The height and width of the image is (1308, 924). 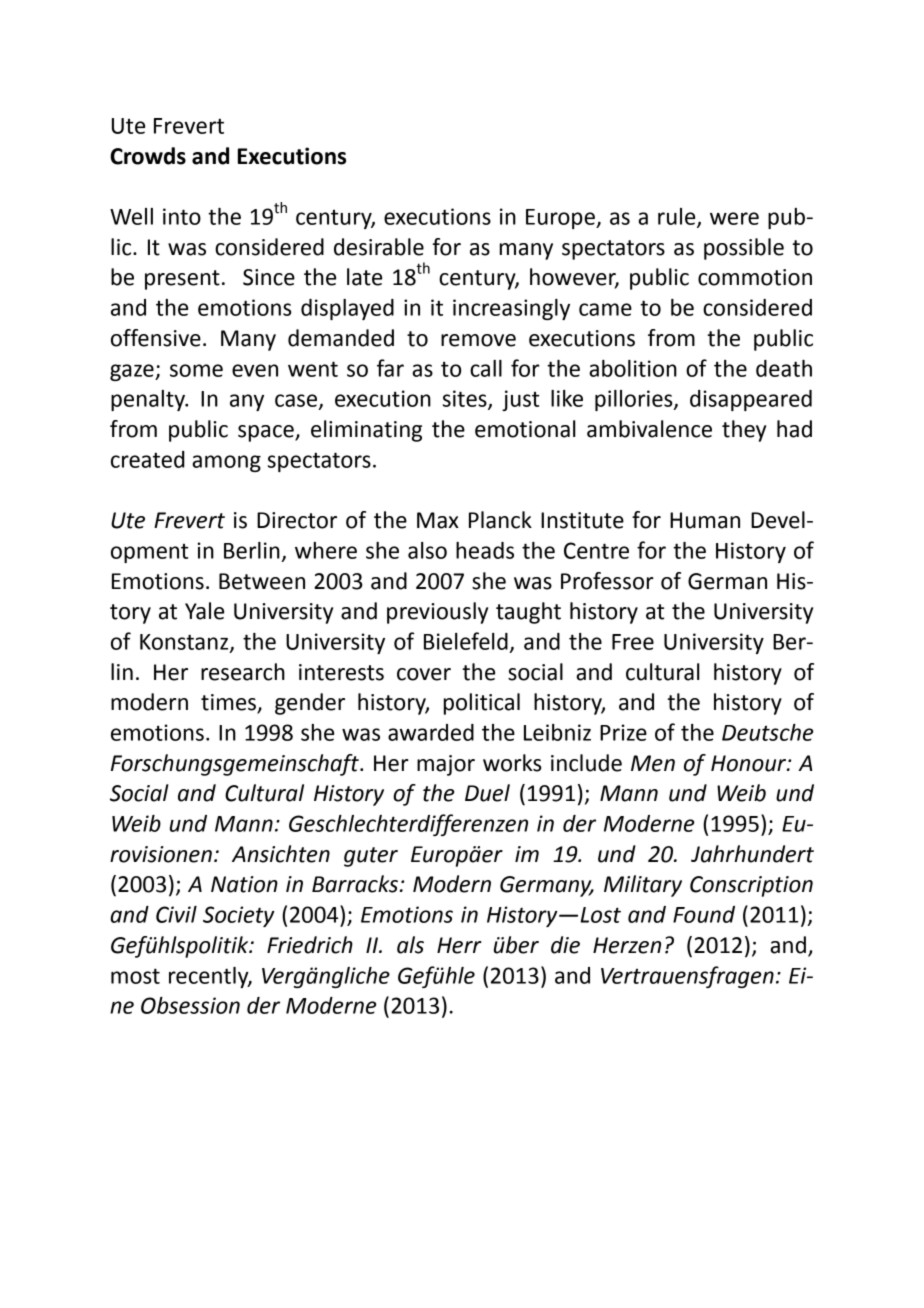 What do you see at coordinates (459, 945) in the image?
I see `Herr` at bounding box center [459, 945].
